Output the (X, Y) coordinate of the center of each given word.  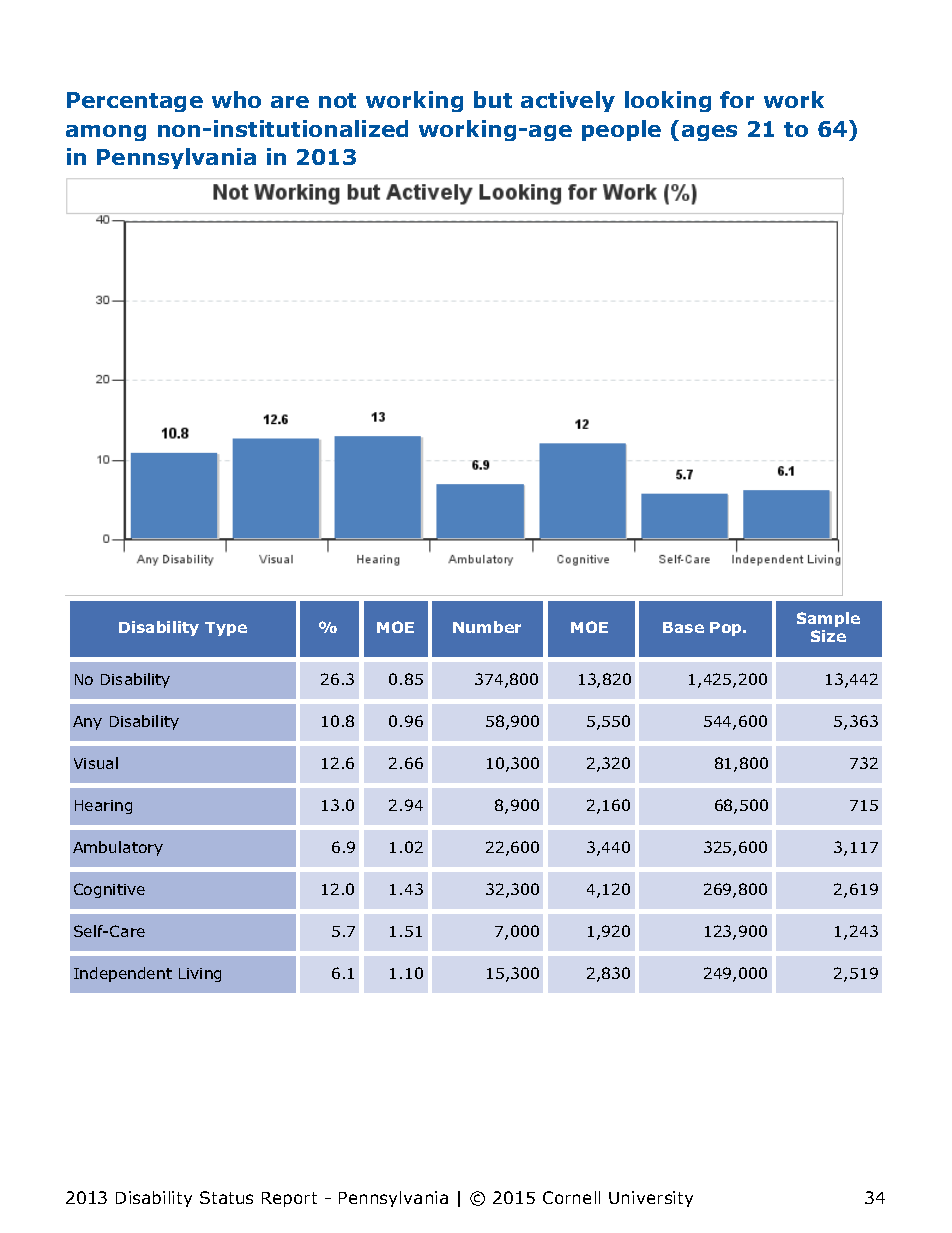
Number (487, 627)
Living (200, 975)
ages (709, 133)
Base (683, 627)
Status (226, 1197)
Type (226, 629)
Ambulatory (118, 848)
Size (828, 636)
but (493, 99)
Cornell (571, 1197)
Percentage (135, 102)
